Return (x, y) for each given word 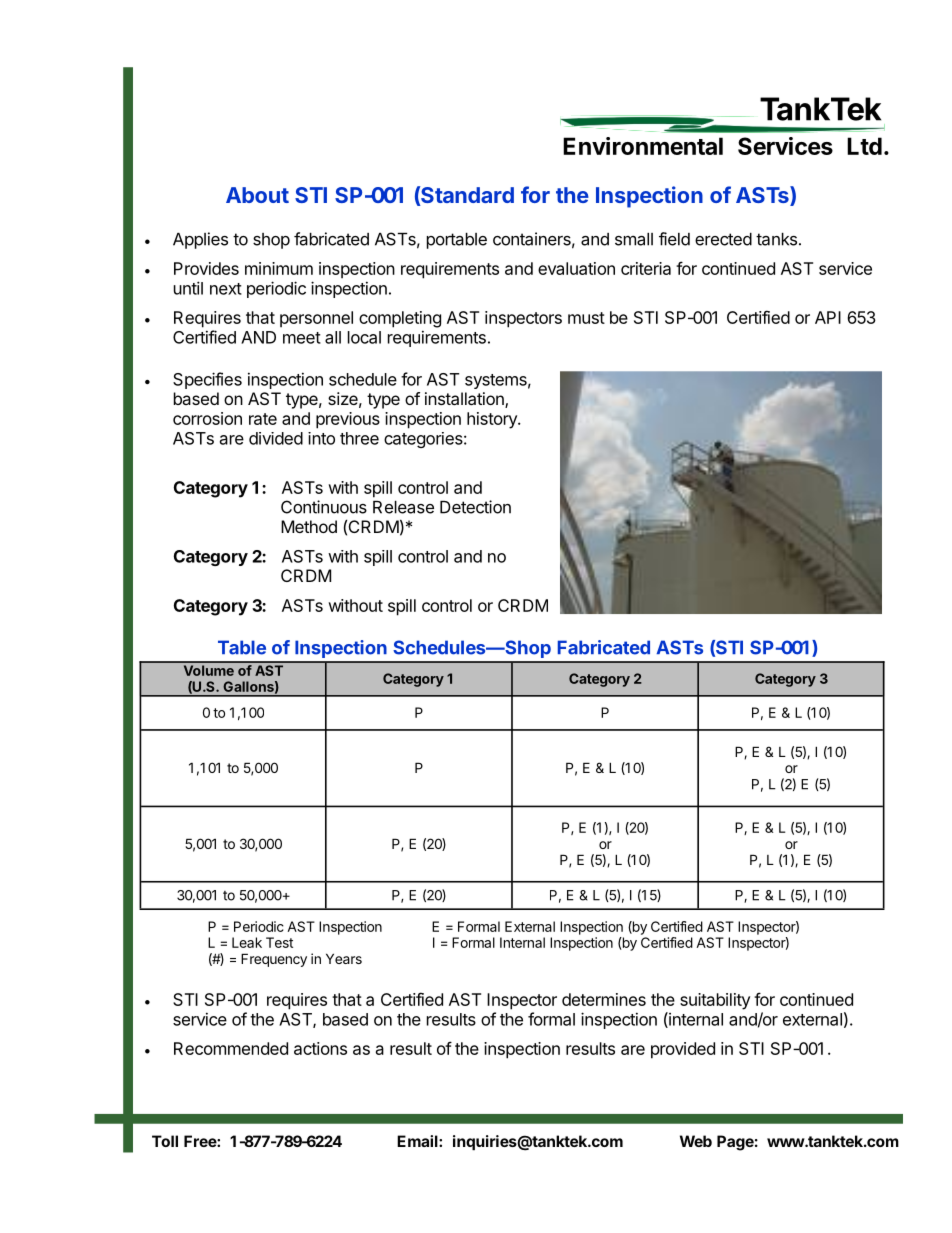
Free (201, 1141)
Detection (475, 507)
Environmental (643, 146)
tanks (776, 239)
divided (276, 438)
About (257, 195)
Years (344, 958)
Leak (247, 942)
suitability (715, 1001)
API (828, 317)
